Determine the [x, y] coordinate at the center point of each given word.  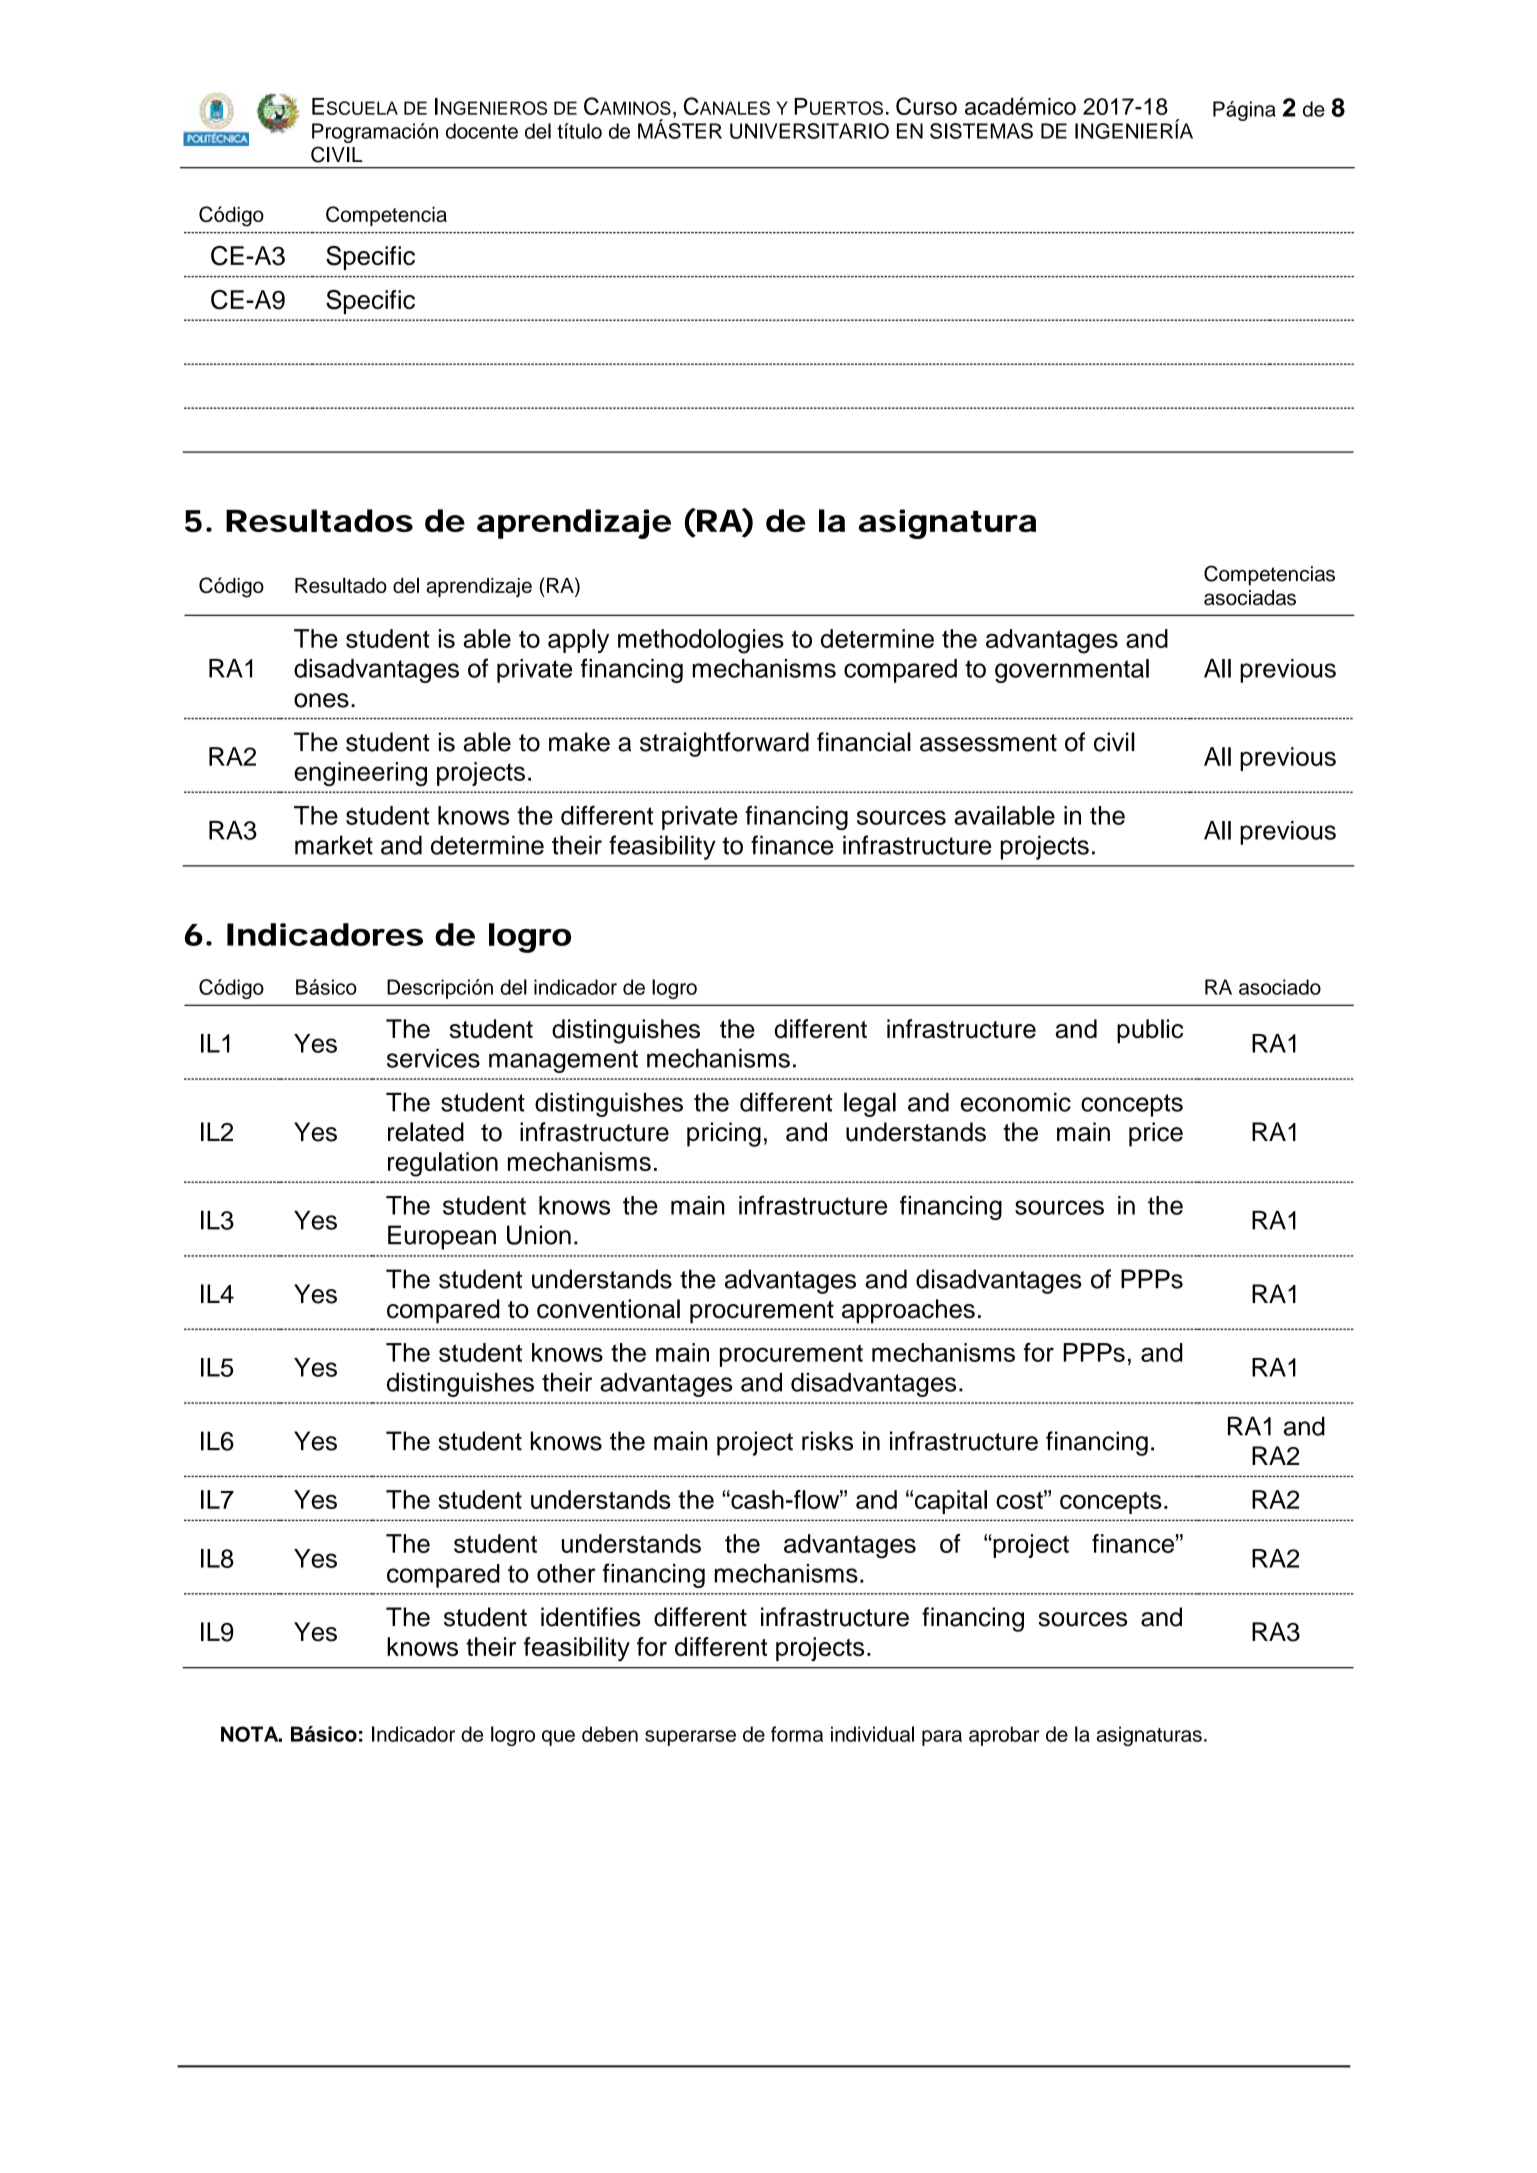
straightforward [724, 744]
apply [578, 641]
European [442, 1237]
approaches [908, 1311]
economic [1016, 1102]
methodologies [701, 641]
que [558, 1738]
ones [321, 700]
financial [864, 742]
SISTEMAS [981, 131]
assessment [988, 743]
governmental [1072, 671]
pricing [724, 1134]
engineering [360, 774]
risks [827, 1441]
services [433, 1058]
